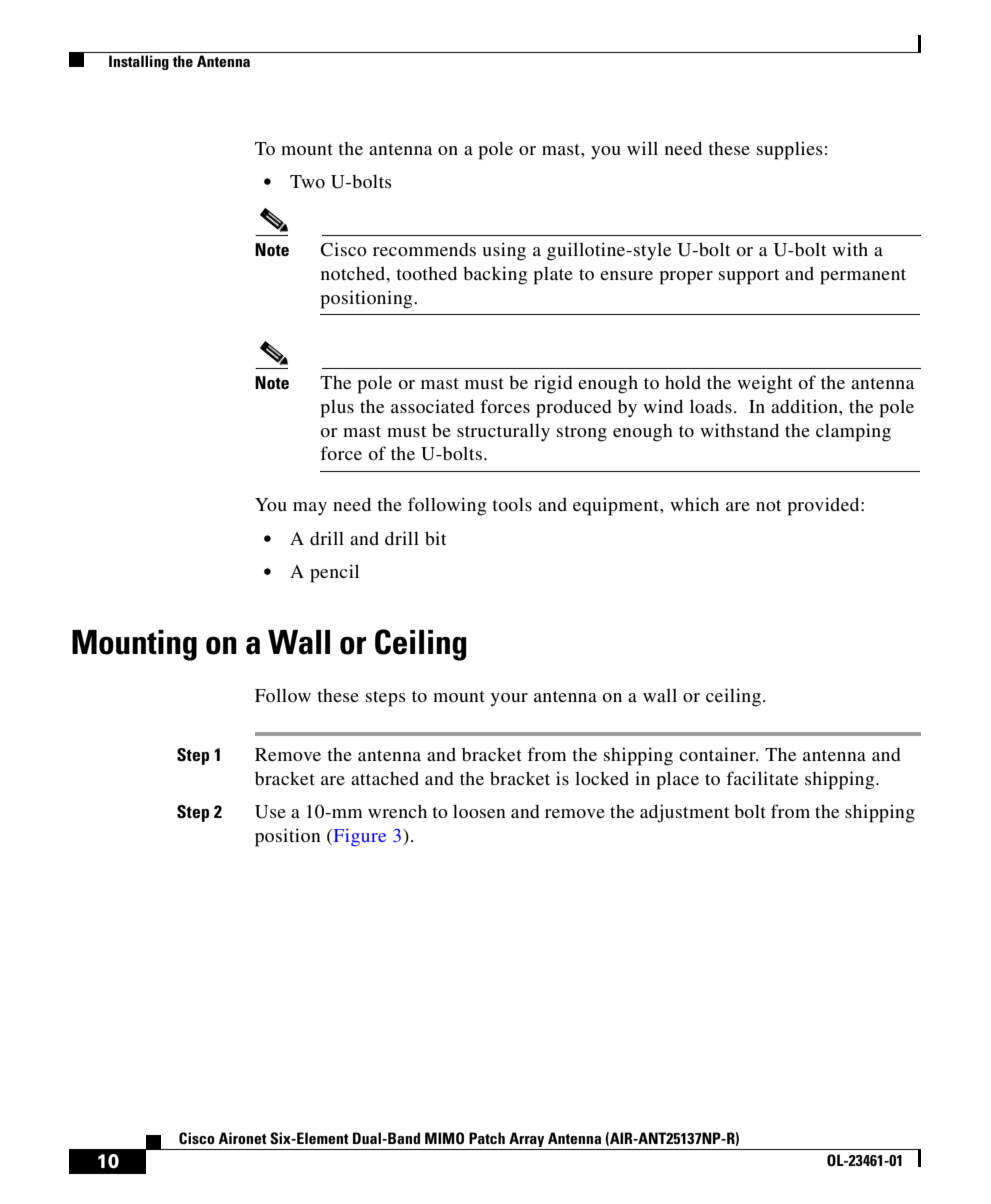 This image has height=1204, width=991. Describe the element at coordinates (762, 778) in the image. I see `facilitate` at that location.
